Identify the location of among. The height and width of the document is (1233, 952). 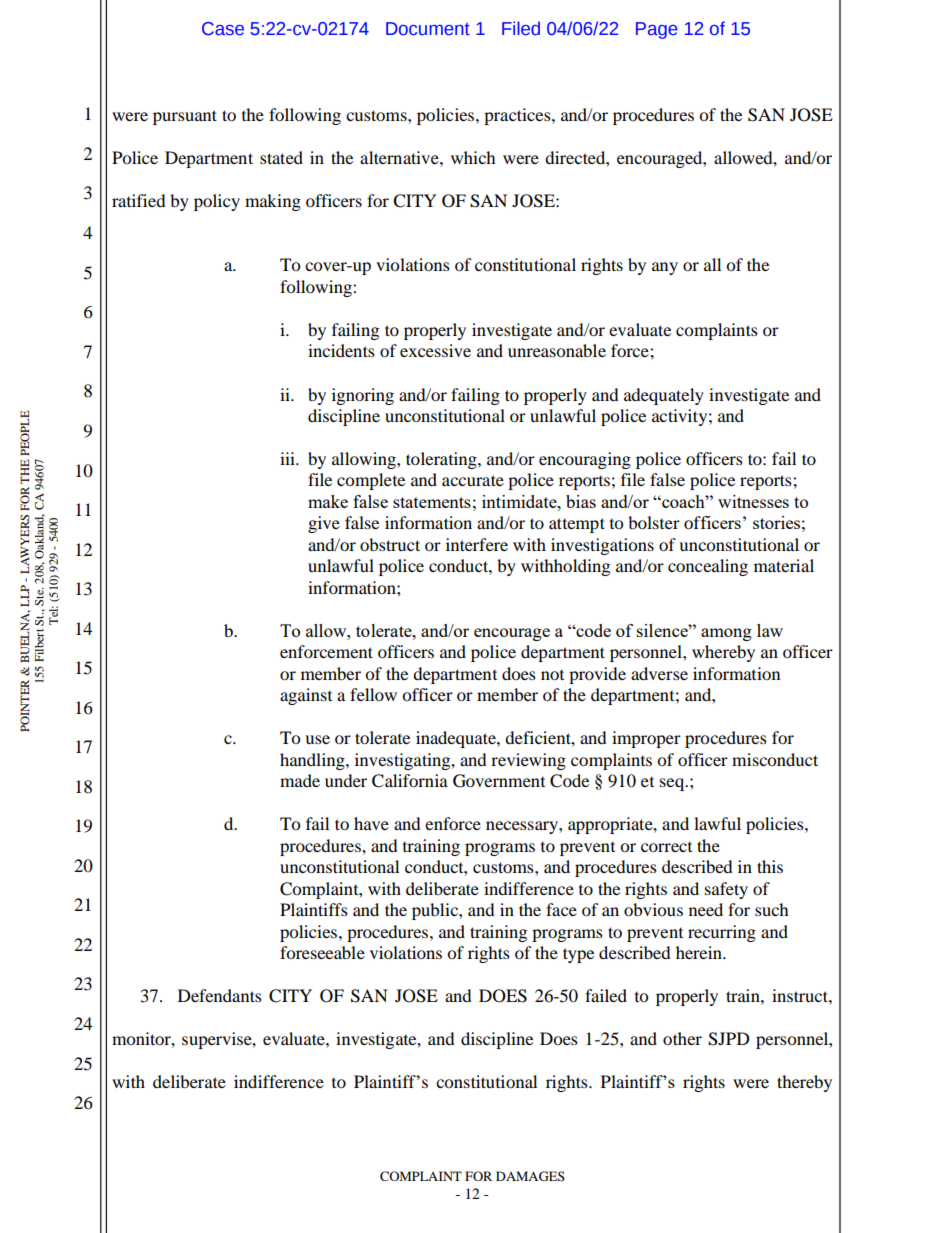
(726, 634).
